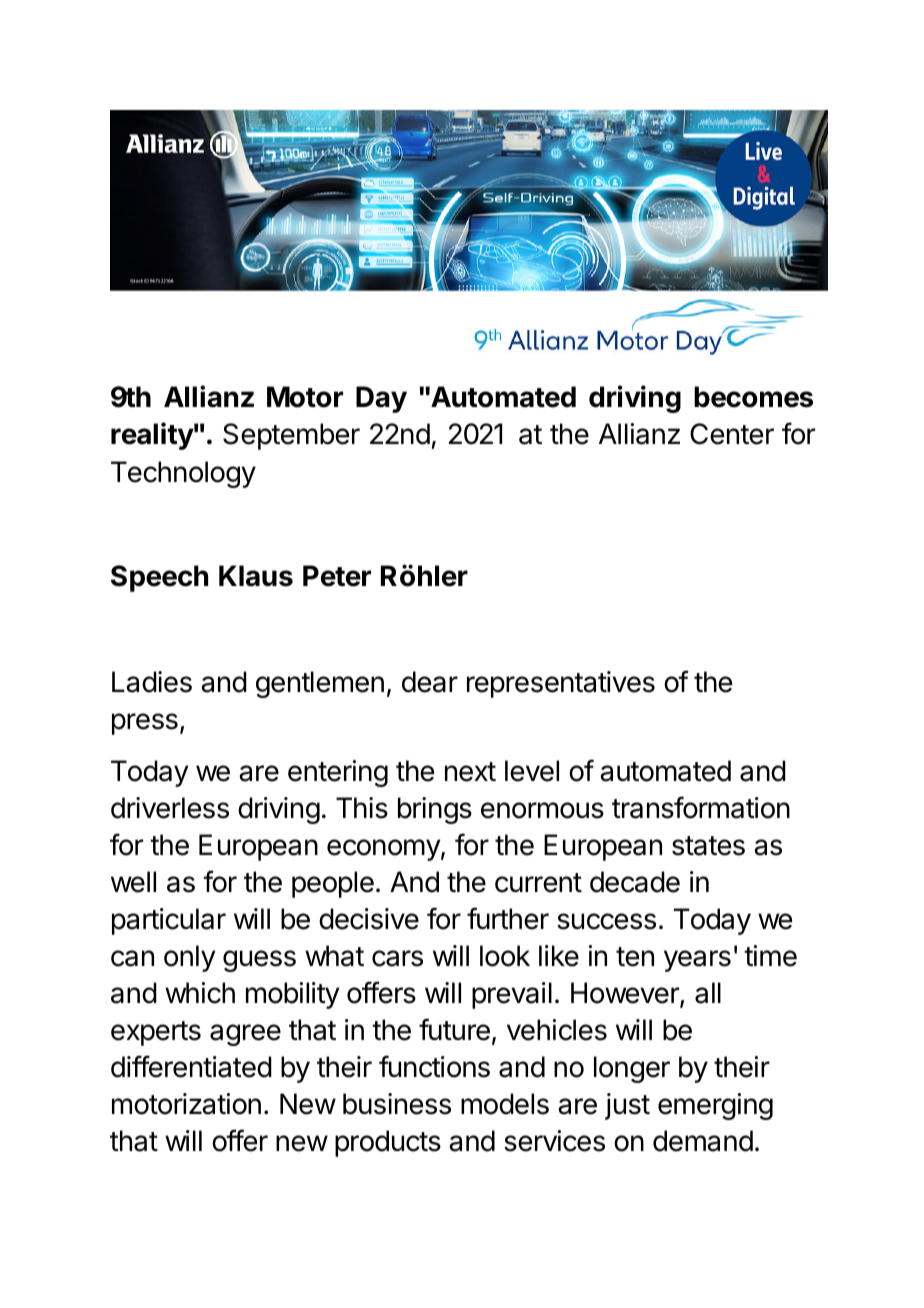 The height and width of the screenshot is (1308, 924). I want to click on representatives, so click(561, 684).
